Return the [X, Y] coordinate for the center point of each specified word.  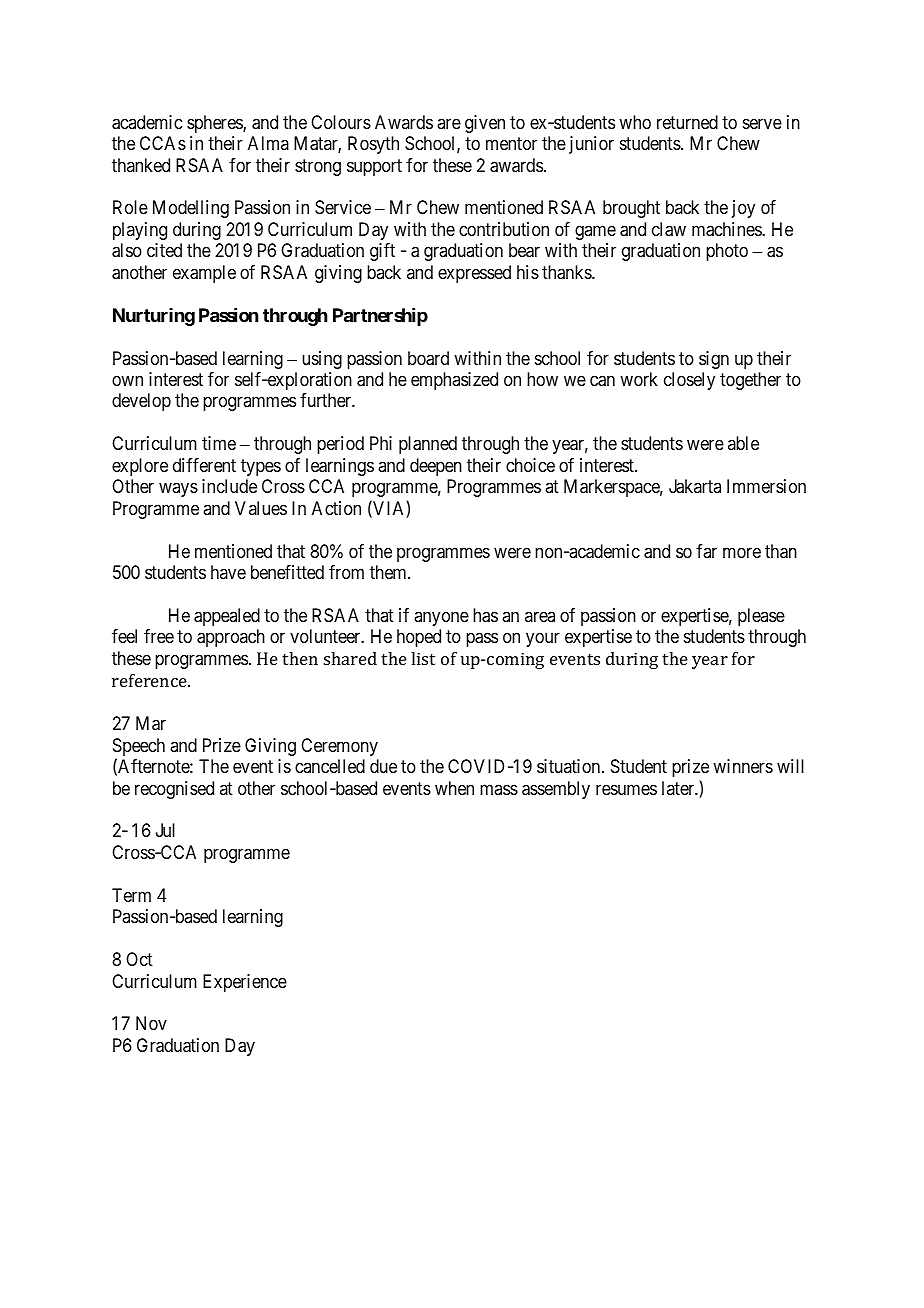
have [228, 572]
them [389, 572]
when [454, 788]
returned [687, 122]
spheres [215, 124]
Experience [245, 983]
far [706, 551]
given [485, 124]
